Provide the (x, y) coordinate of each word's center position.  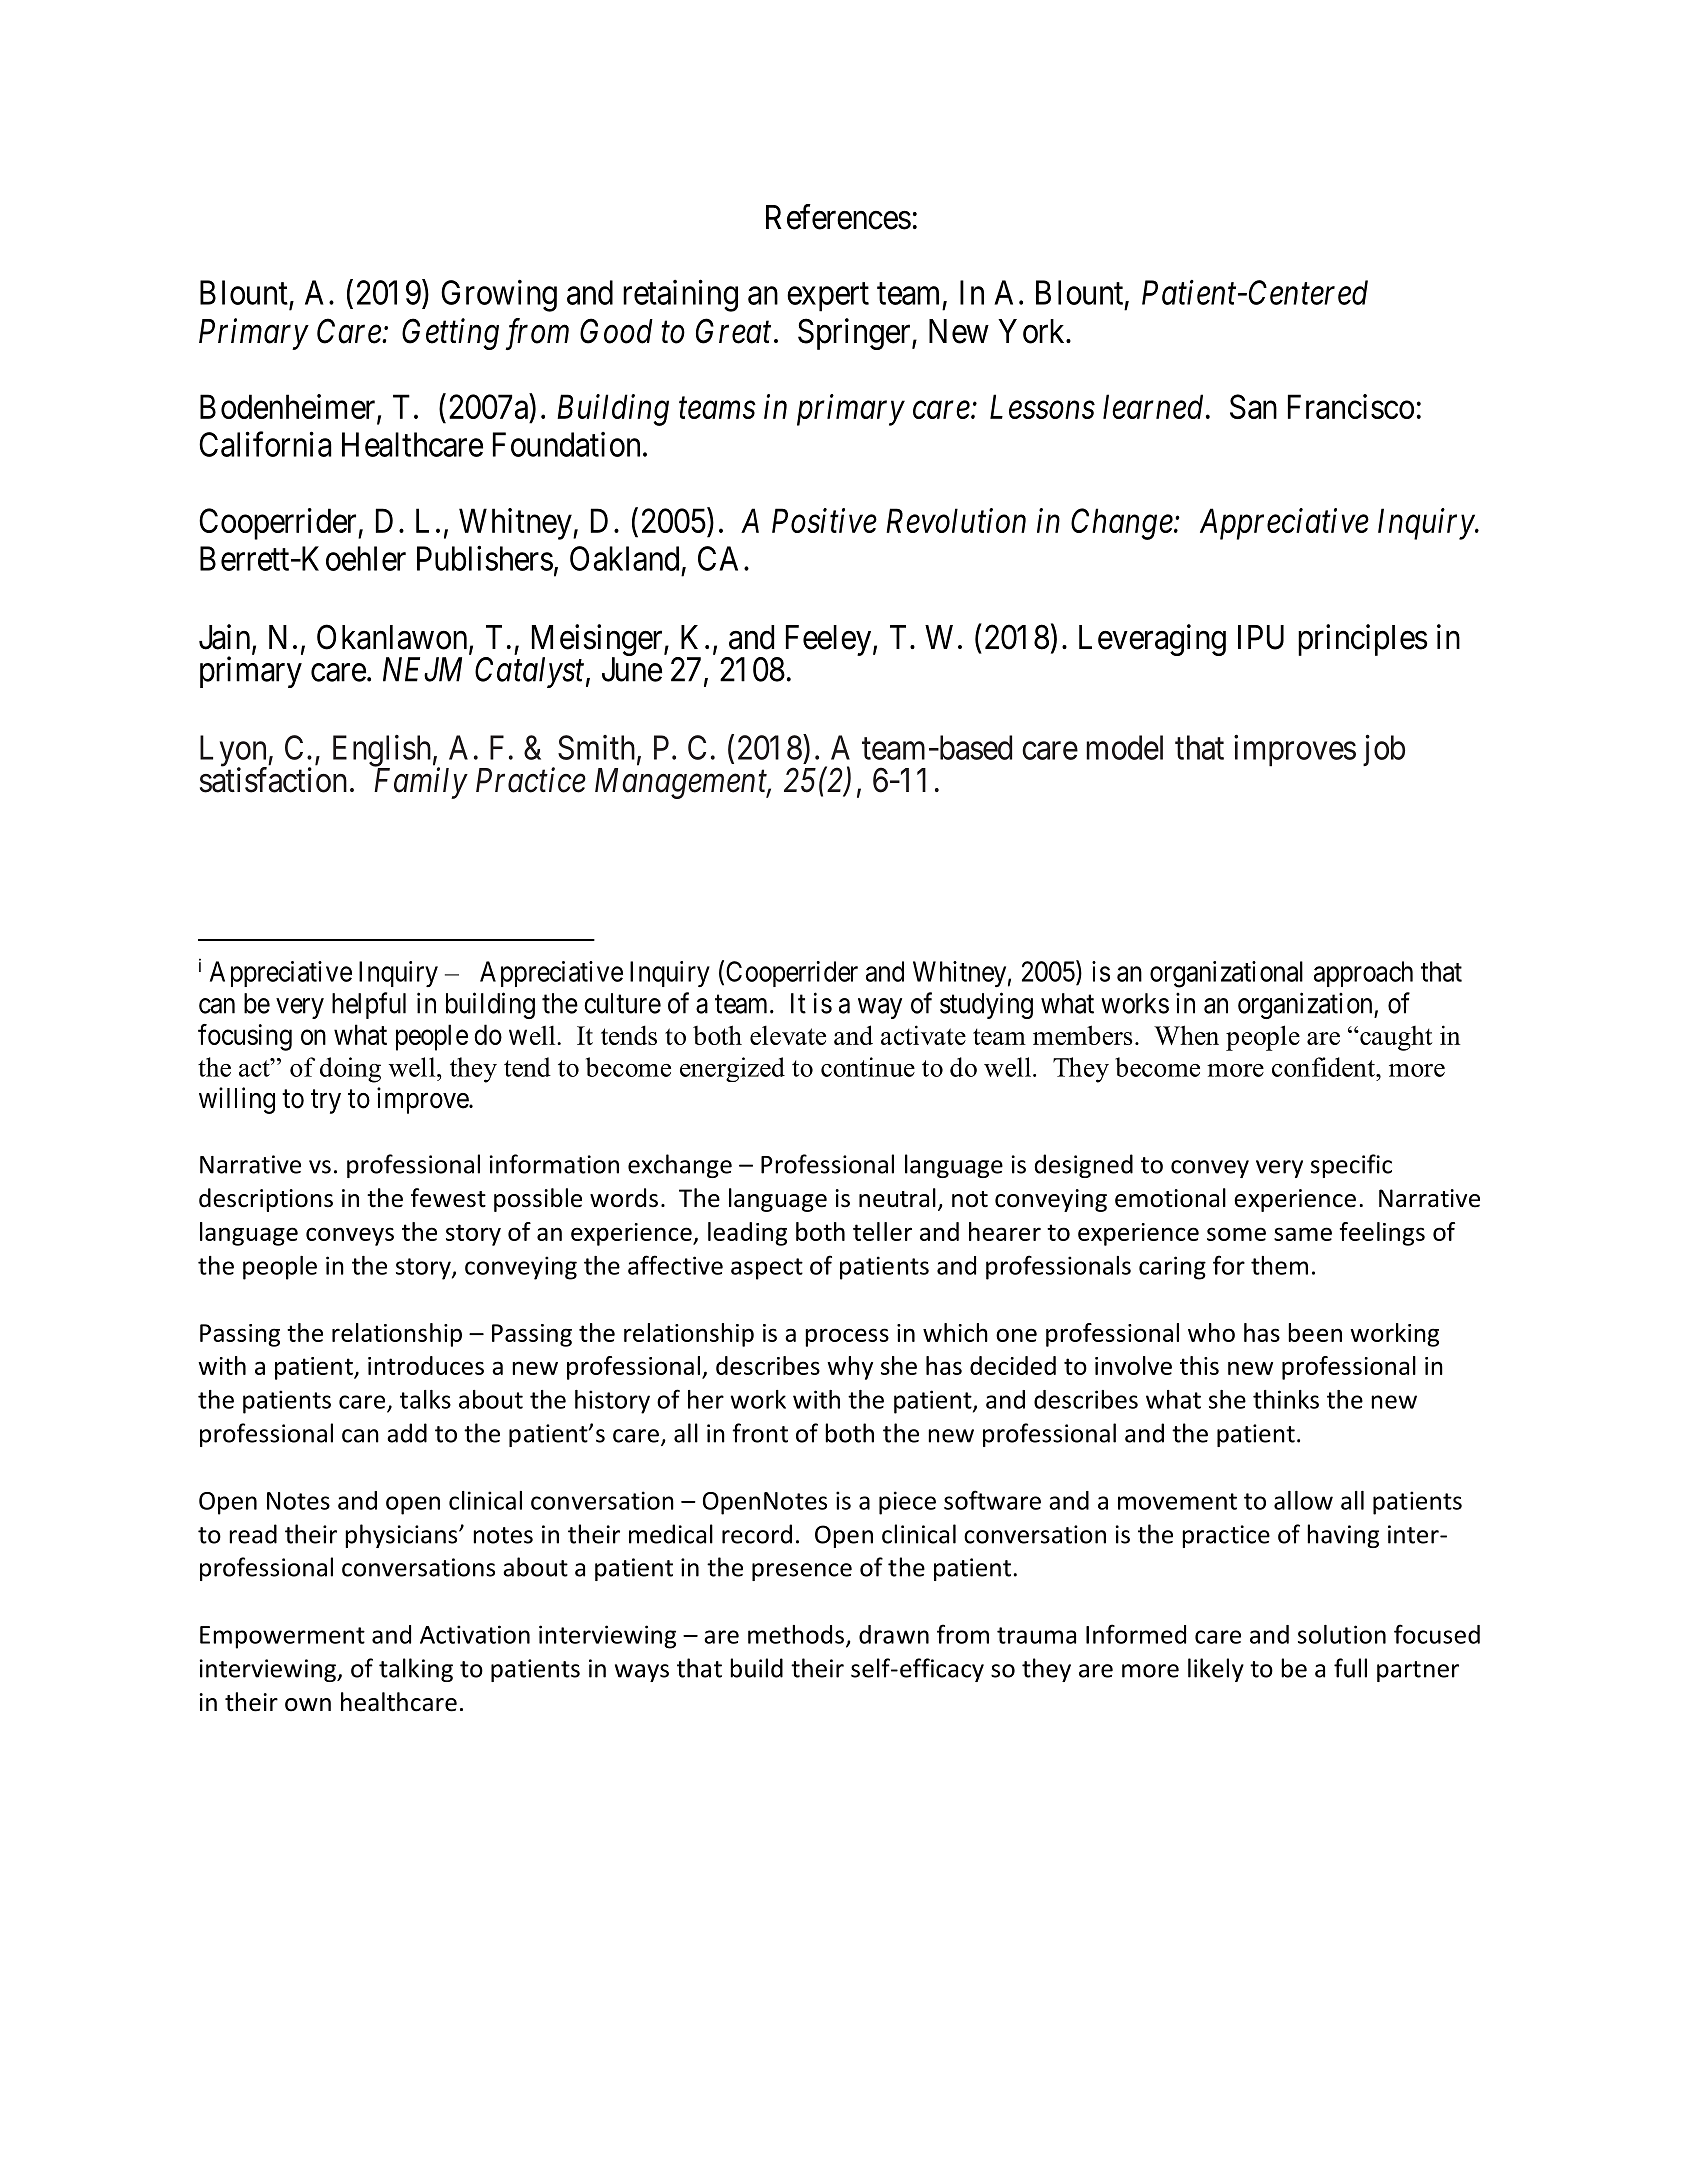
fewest (448, 1198)
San (1253, 406)
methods (796, 1634)
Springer (855, 334)
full (1350, 1668)
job (1384, 750)
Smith (598, 748)
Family (421, 783)
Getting (450, 334)
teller (882, 1231)
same (1303, 1234)
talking (416, 1670)
